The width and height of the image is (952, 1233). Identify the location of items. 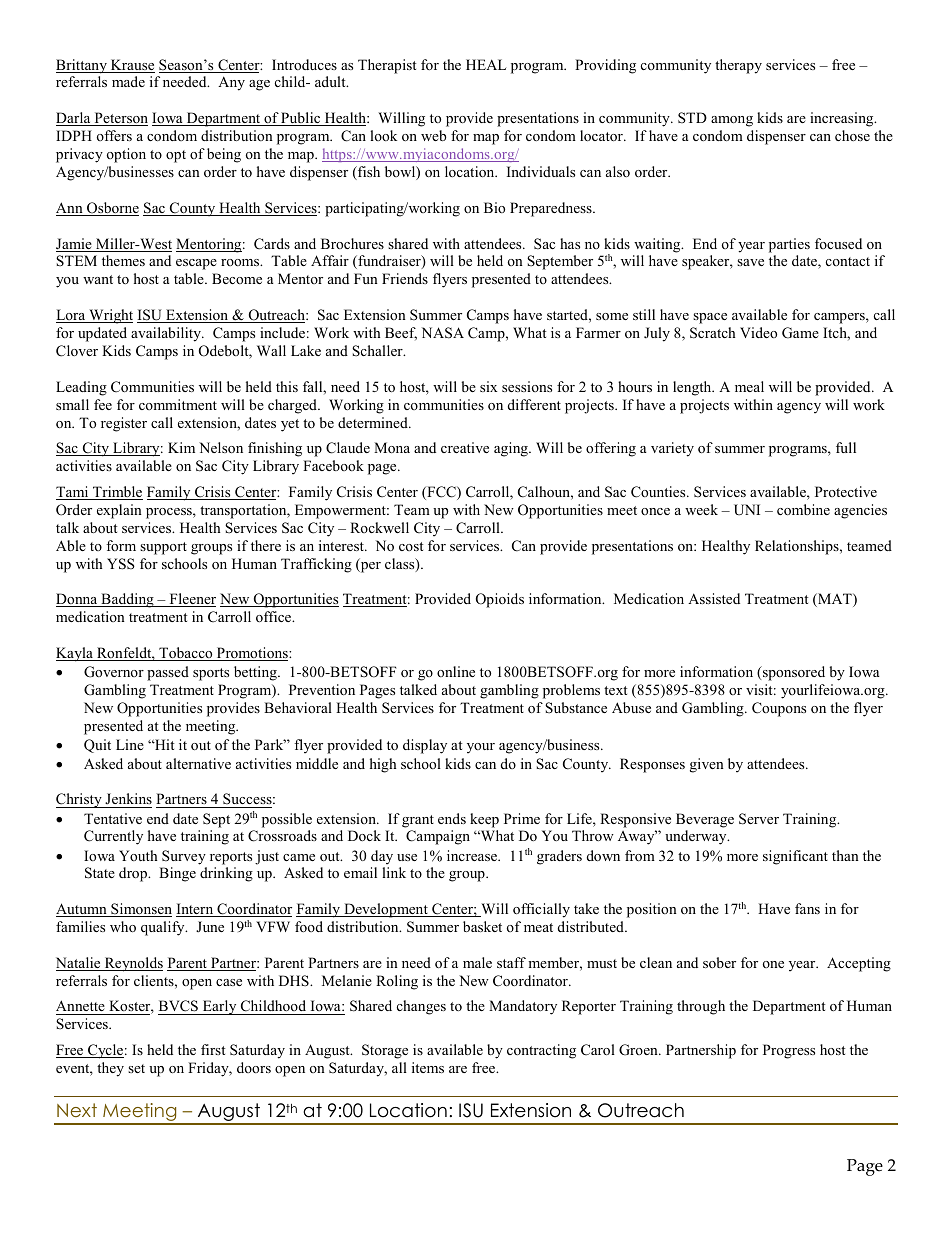
(428, 1067).
